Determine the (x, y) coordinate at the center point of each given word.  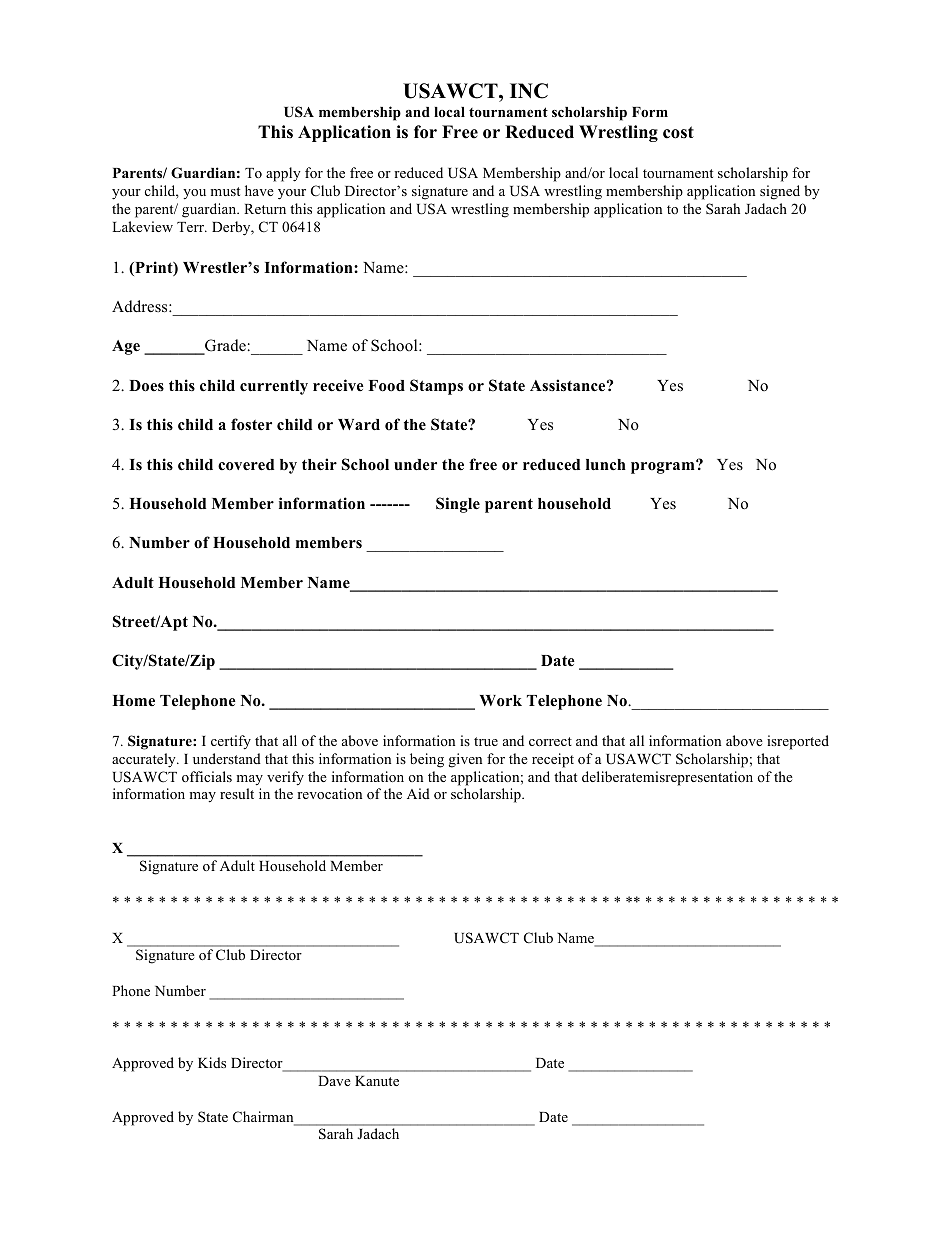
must (225, 191)
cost (678, 132)
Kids (212, 1062)
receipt (553, 760)
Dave (334, 1081)
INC (529, 91)
